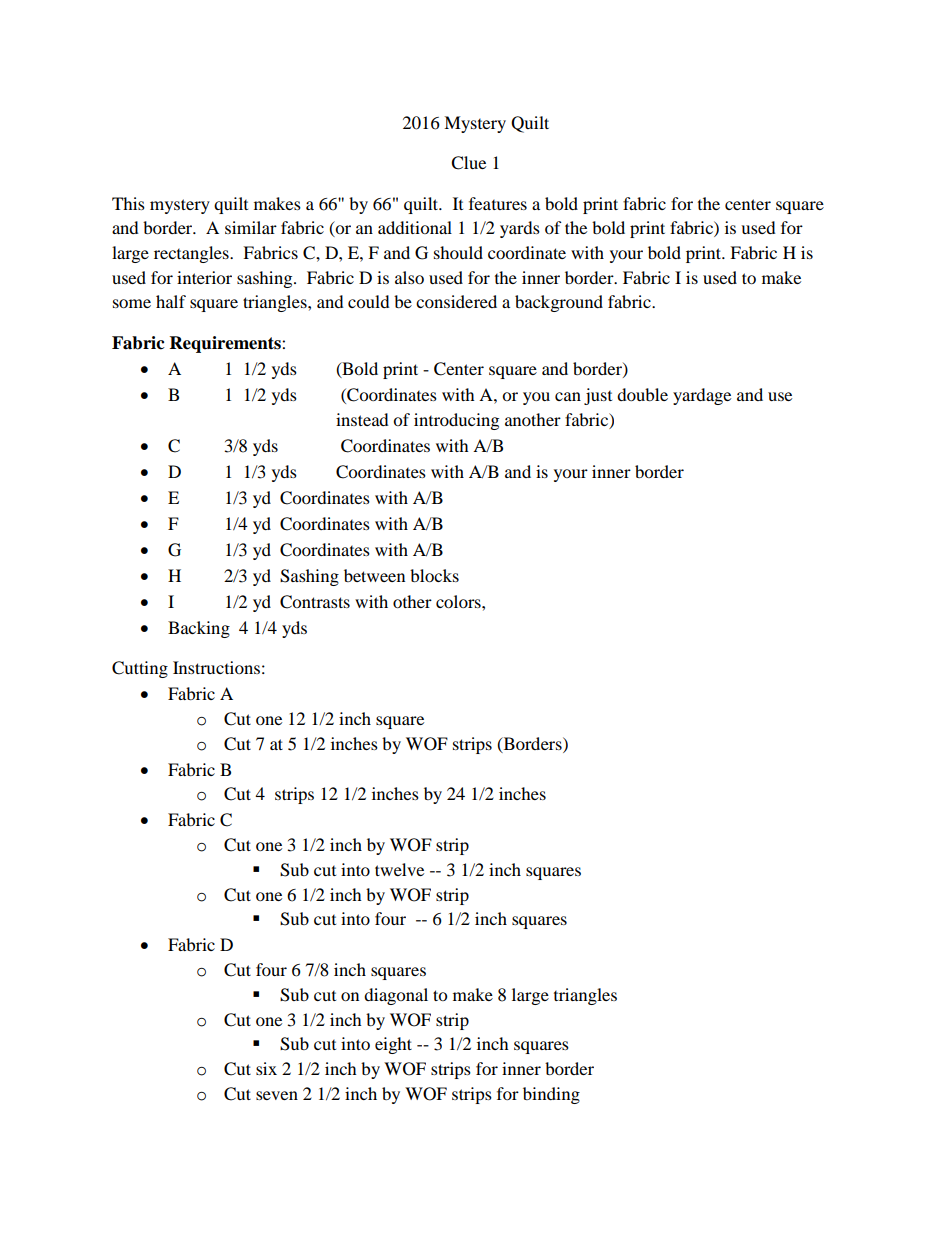 This screenshot has height=1233, width=952. I want to click on eight, so click(393, 1045).
